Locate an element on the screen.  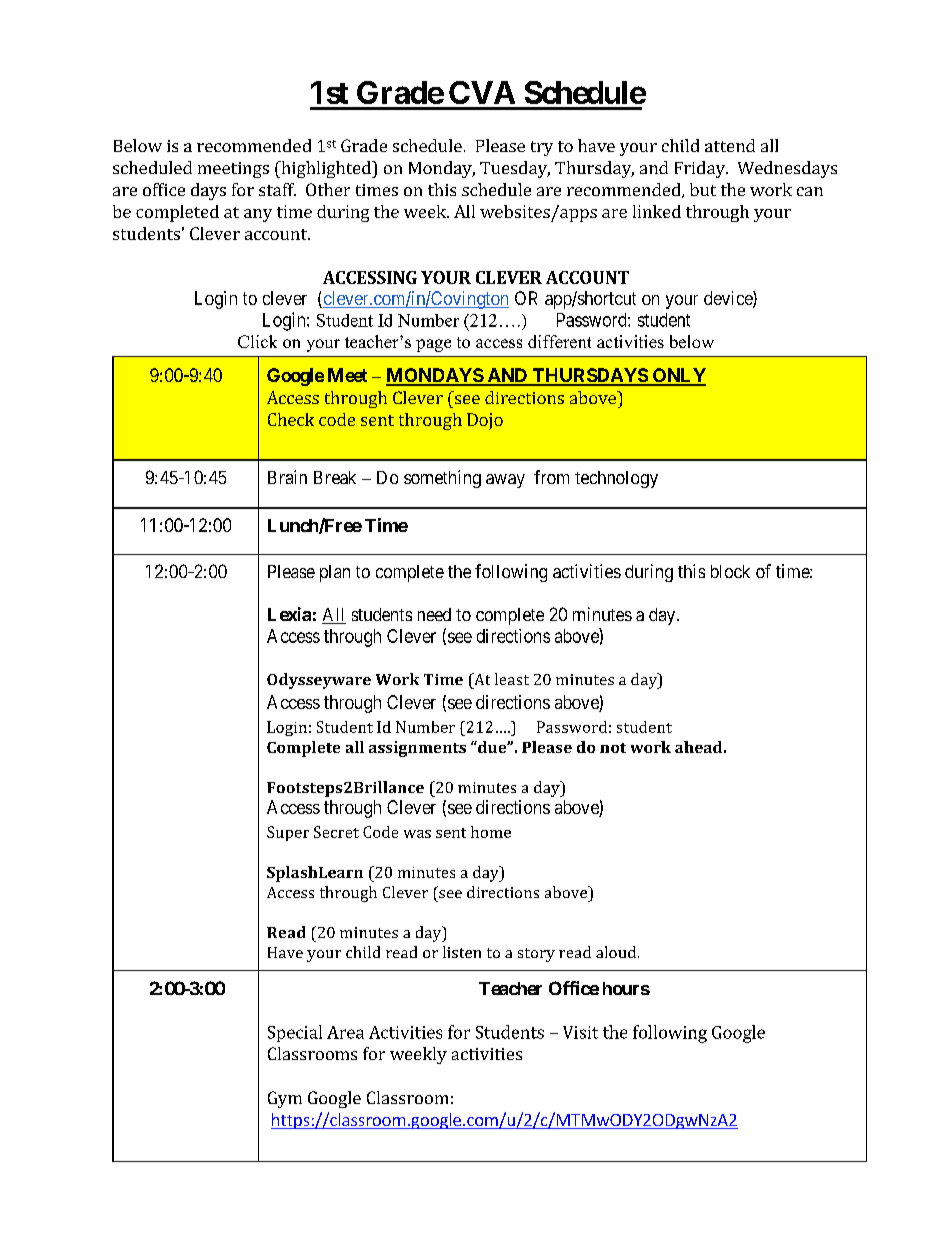
Lexia is located at coordinates (289, 614).
